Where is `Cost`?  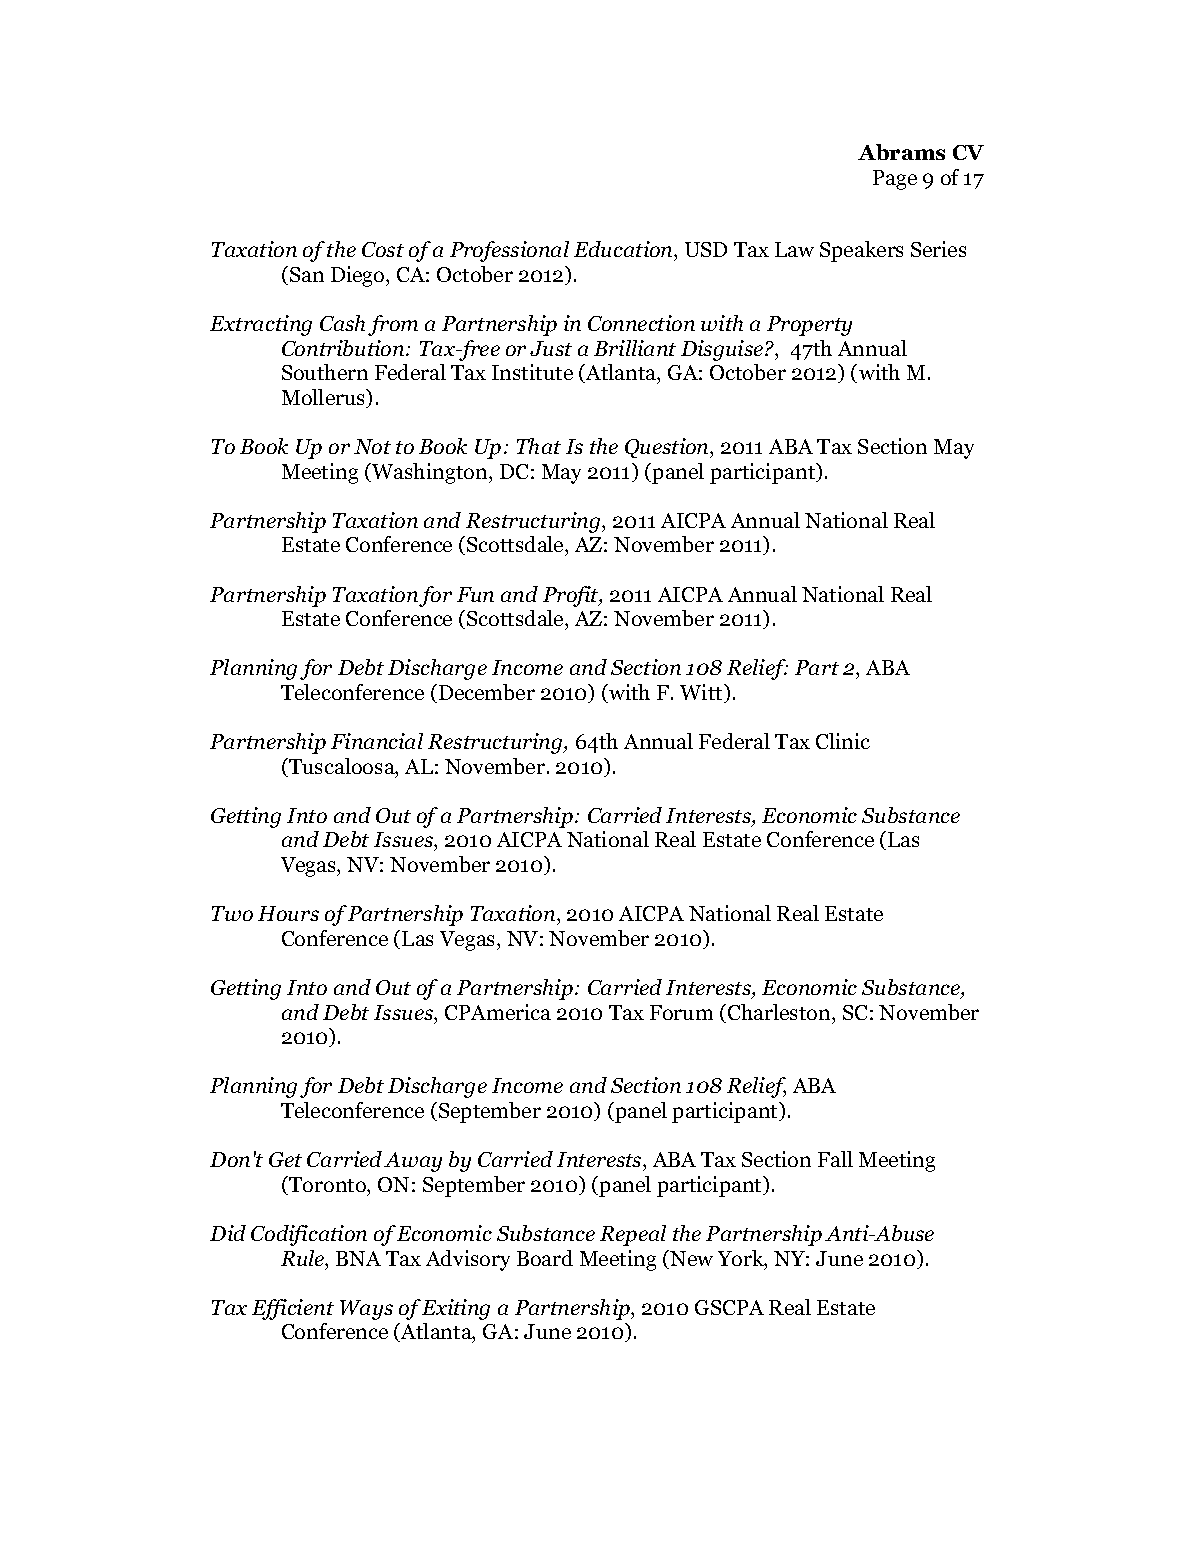 Cost is located at coordinates (383, 249).
